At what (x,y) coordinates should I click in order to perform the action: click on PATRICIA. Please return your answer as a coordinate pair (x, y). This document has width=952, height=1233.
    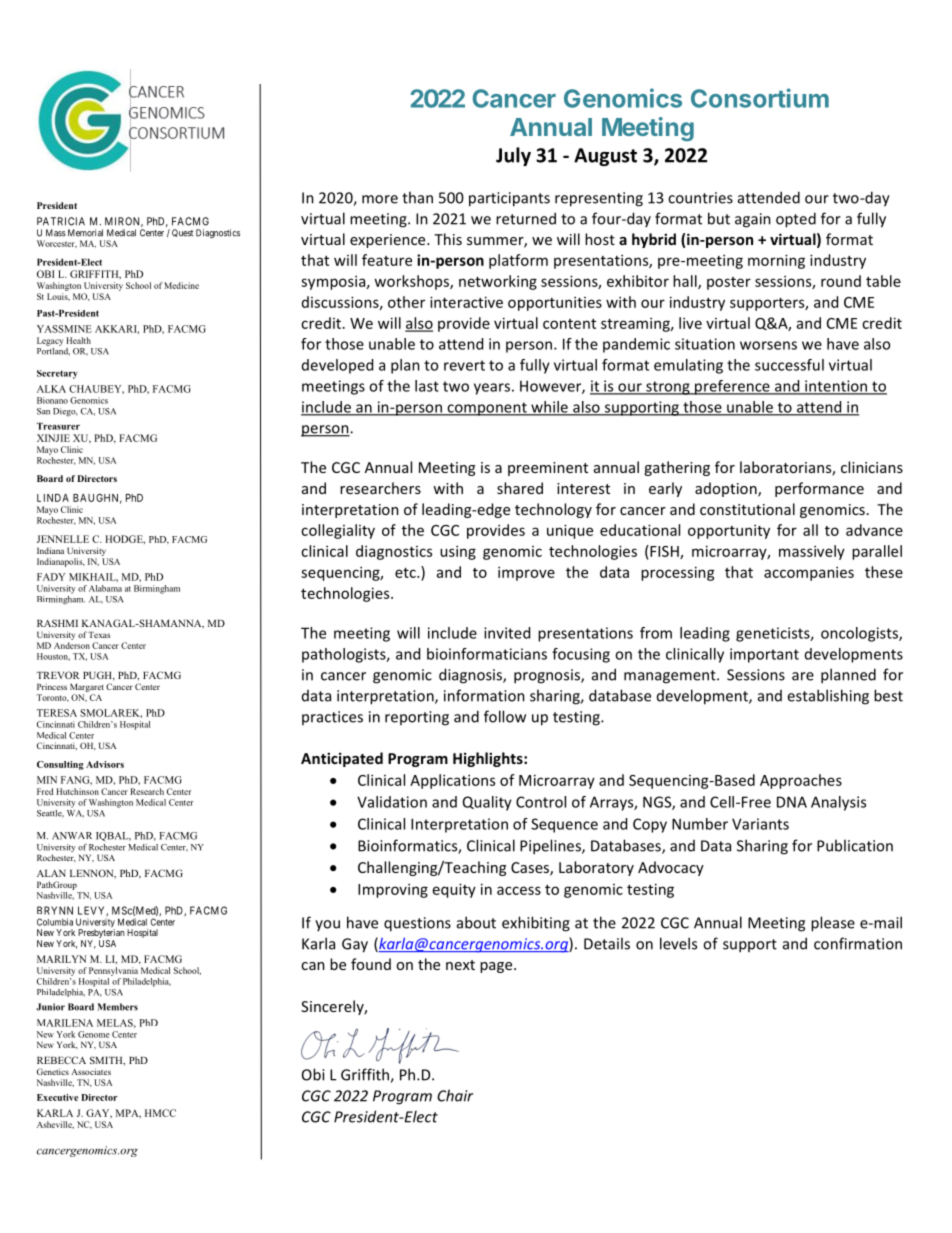
    Looking at the image, I should click on (61, 221).
